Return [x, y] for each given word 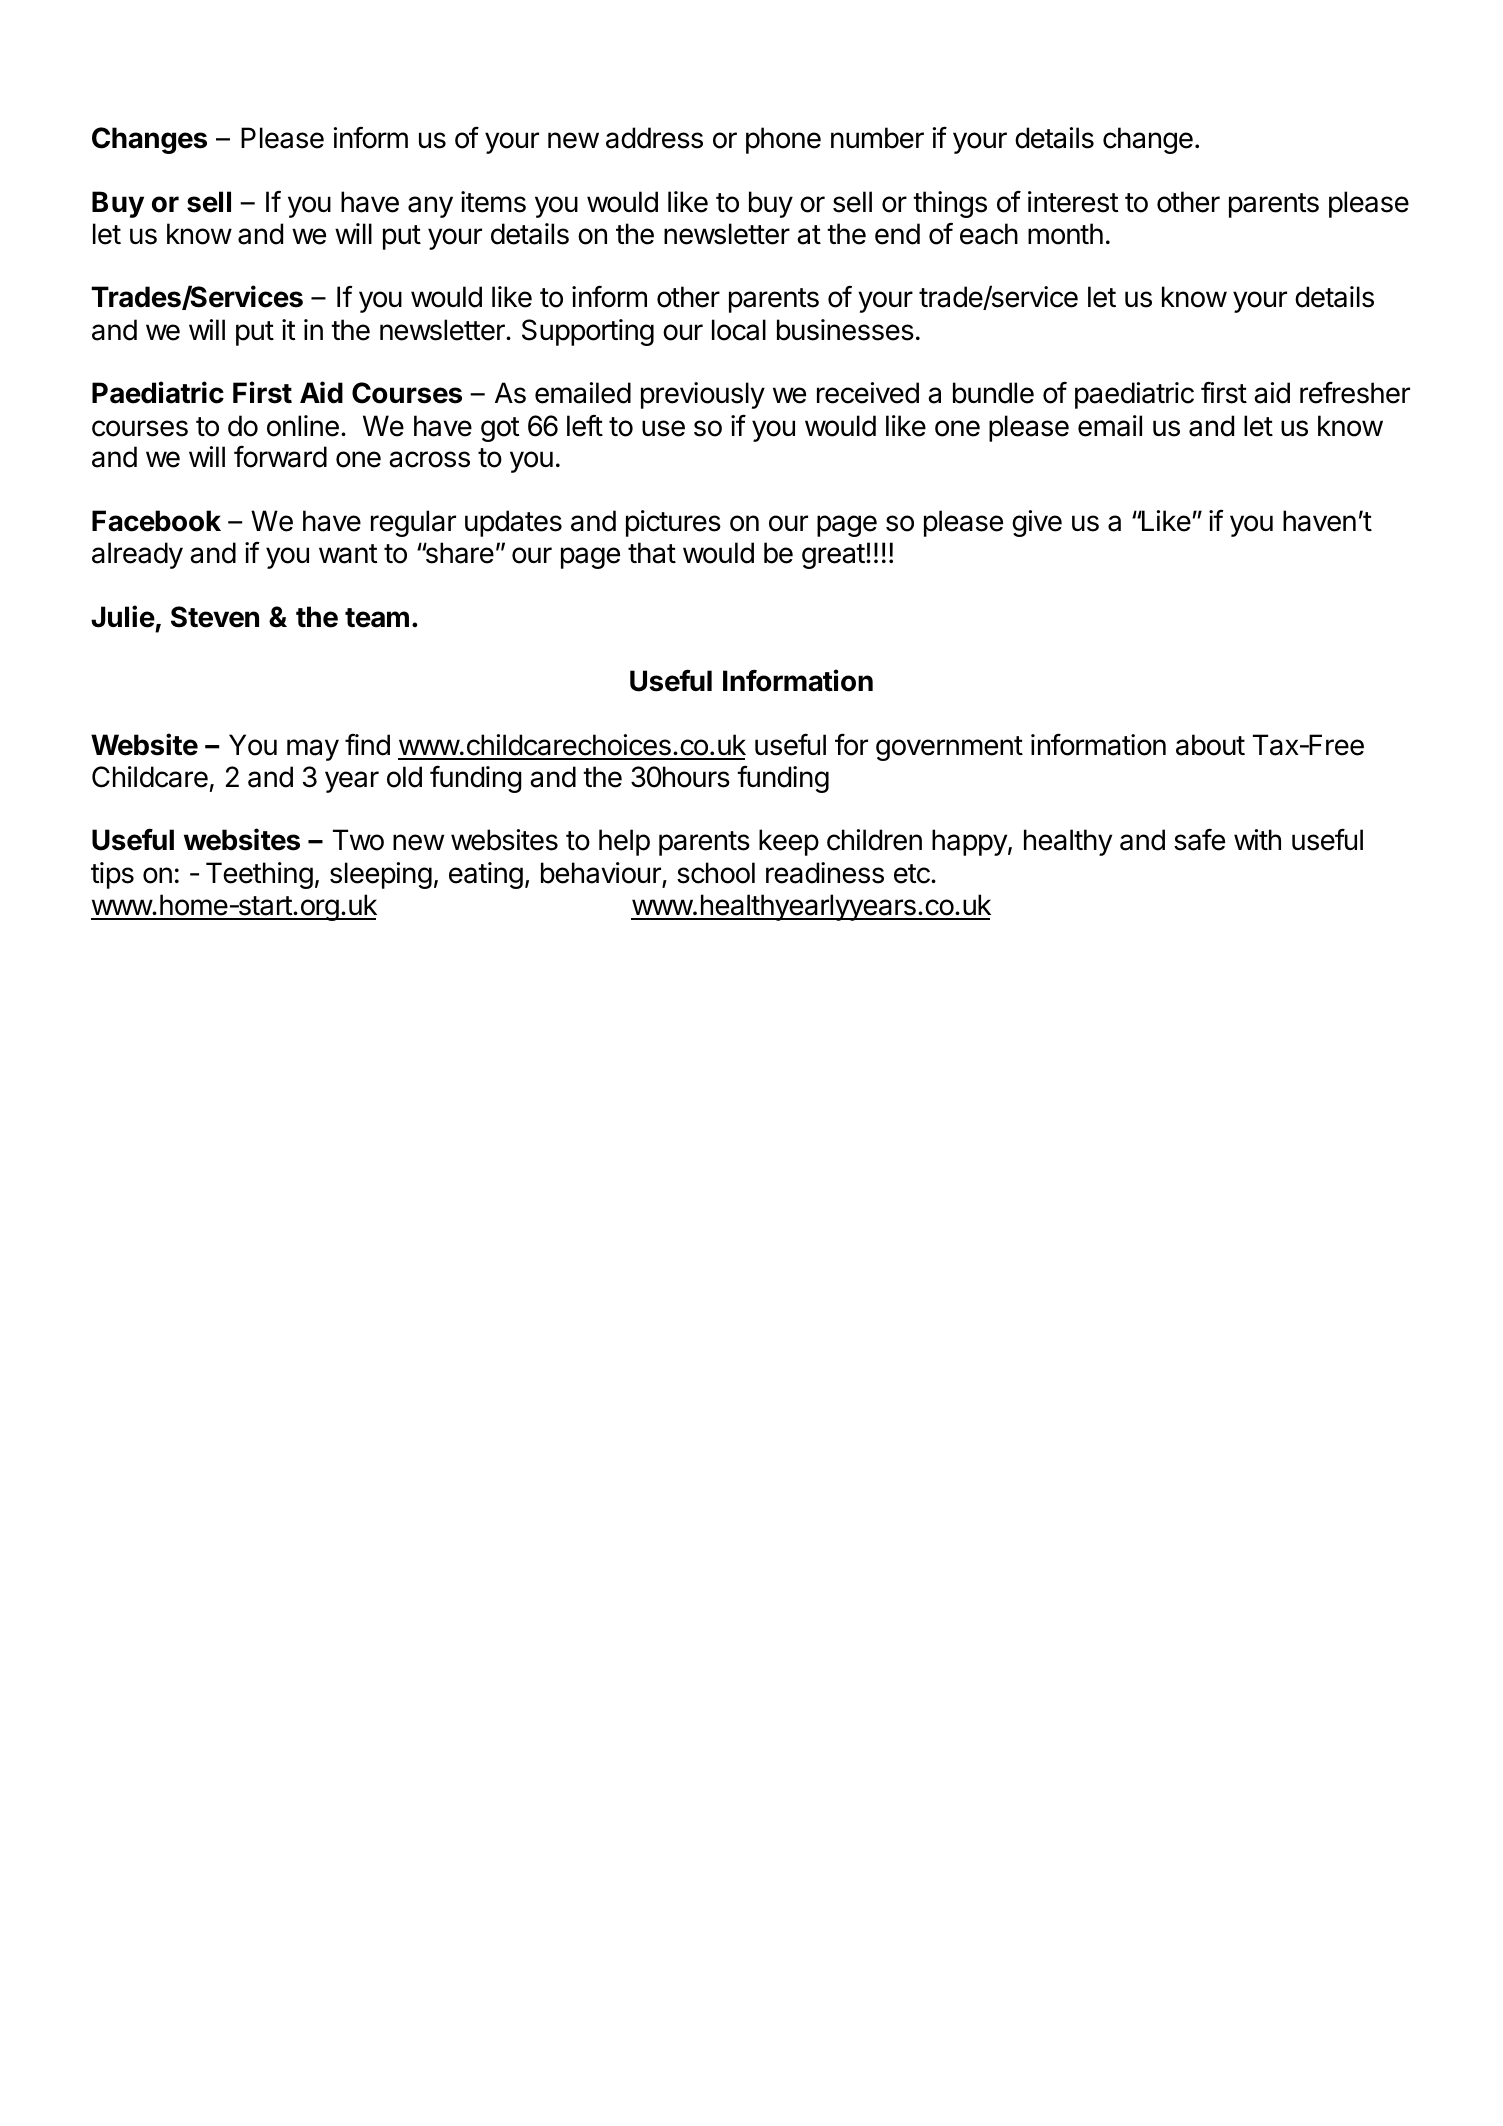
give [1037, 523]
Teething [259, 875]
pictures [673, 523]
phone [783, 140]
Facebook [156, 521]
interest [1073, 202]
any [430, 207]
